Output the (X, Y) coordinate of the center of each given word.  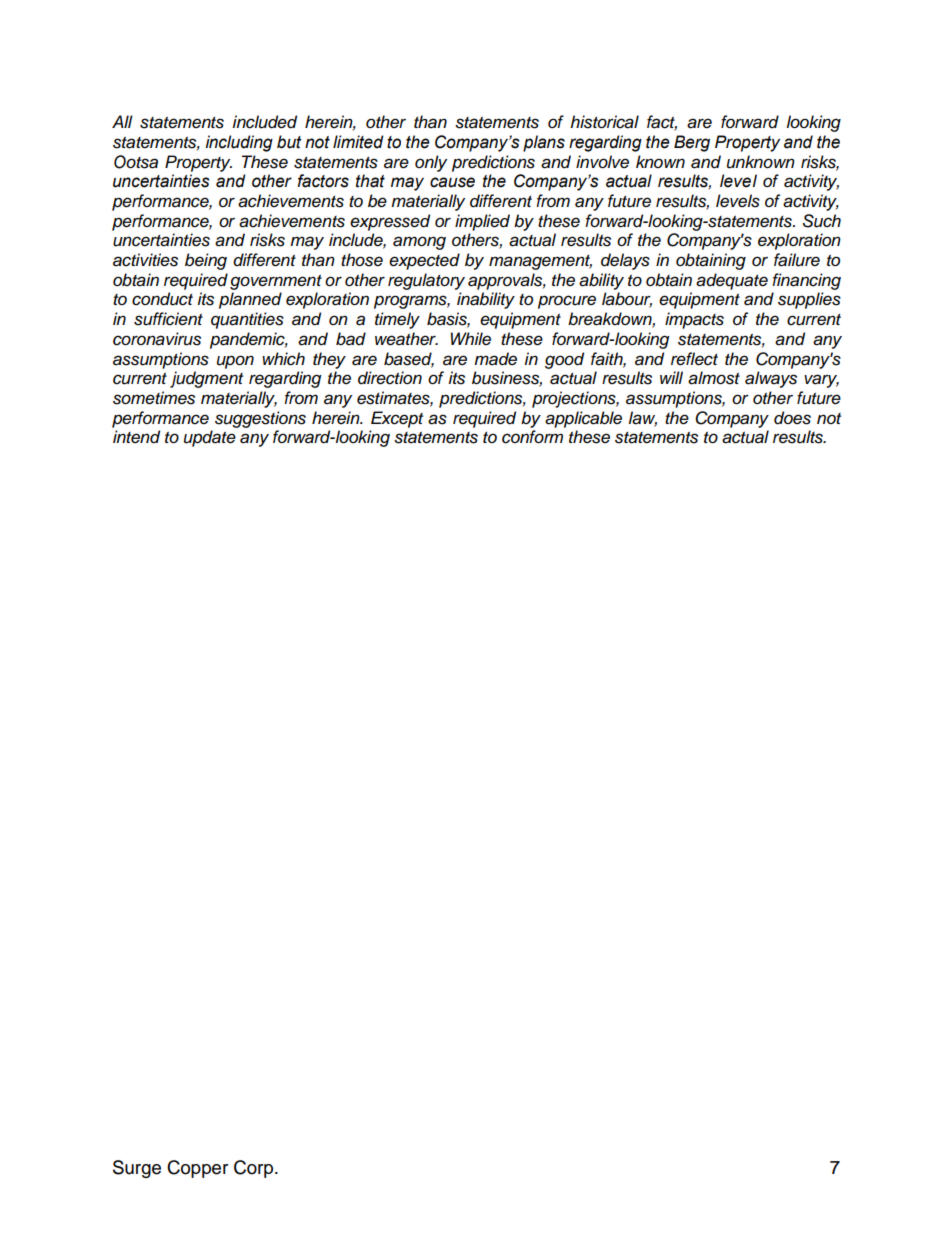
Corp (255, 1169)
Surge (137, 1169)
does (792, 418)
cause (452, 182)
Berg (692, 143)
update (210, 438)
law (643, 418)
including (239, 143)
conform (532, 437)
